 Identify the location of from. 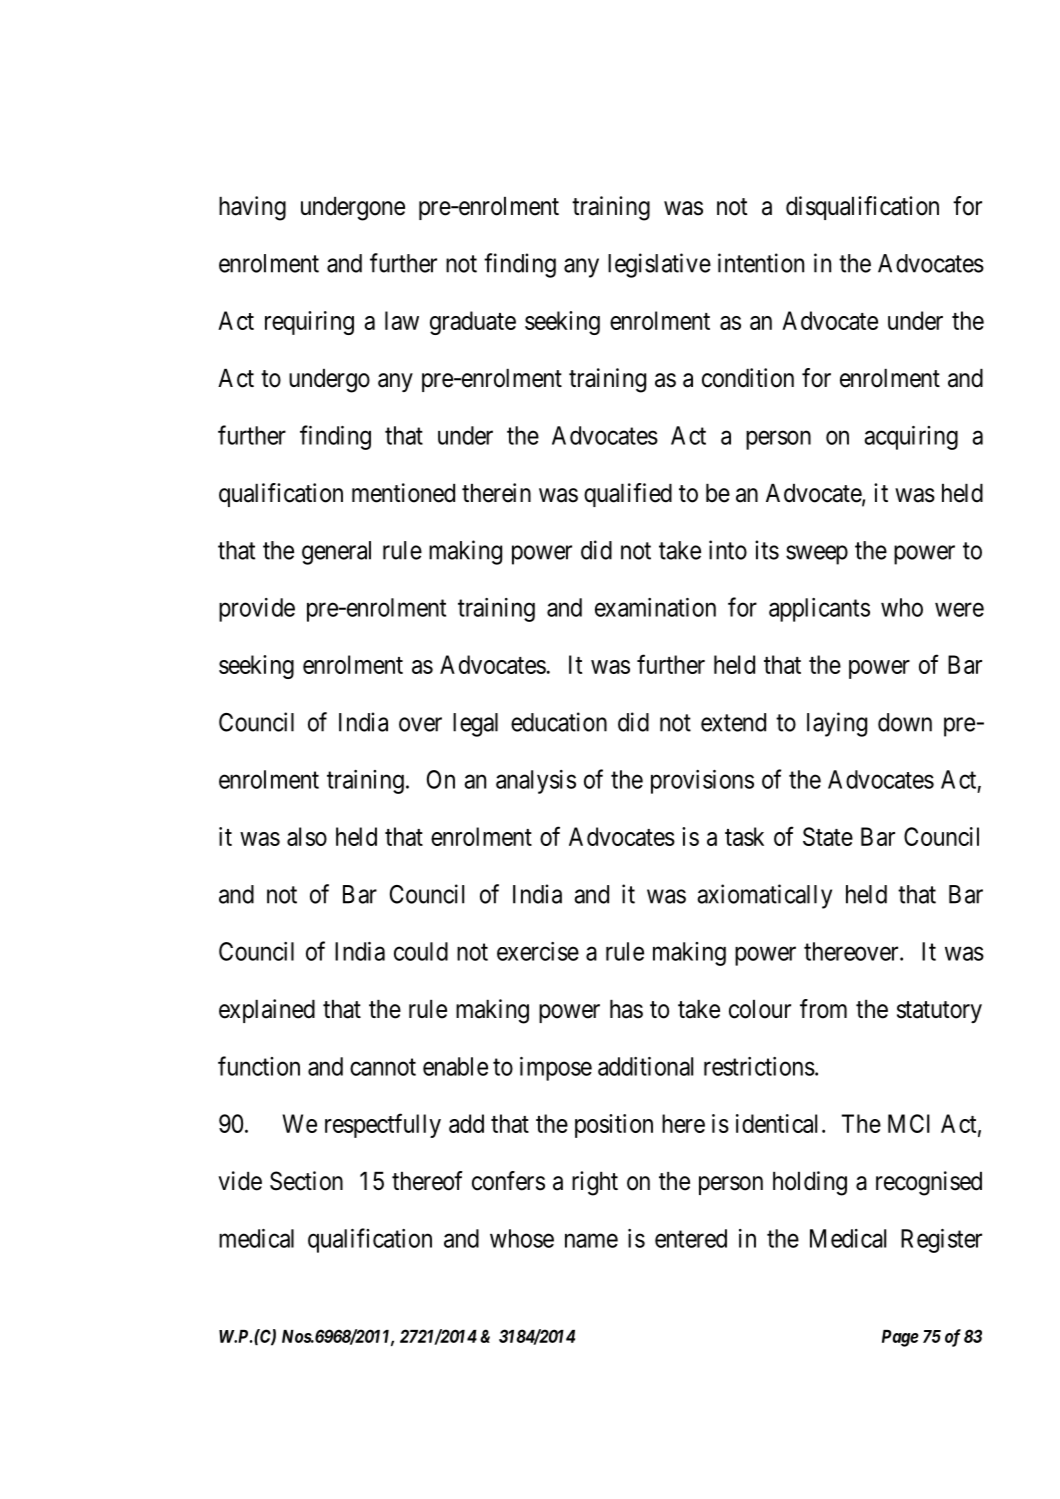
(823, 1009).
